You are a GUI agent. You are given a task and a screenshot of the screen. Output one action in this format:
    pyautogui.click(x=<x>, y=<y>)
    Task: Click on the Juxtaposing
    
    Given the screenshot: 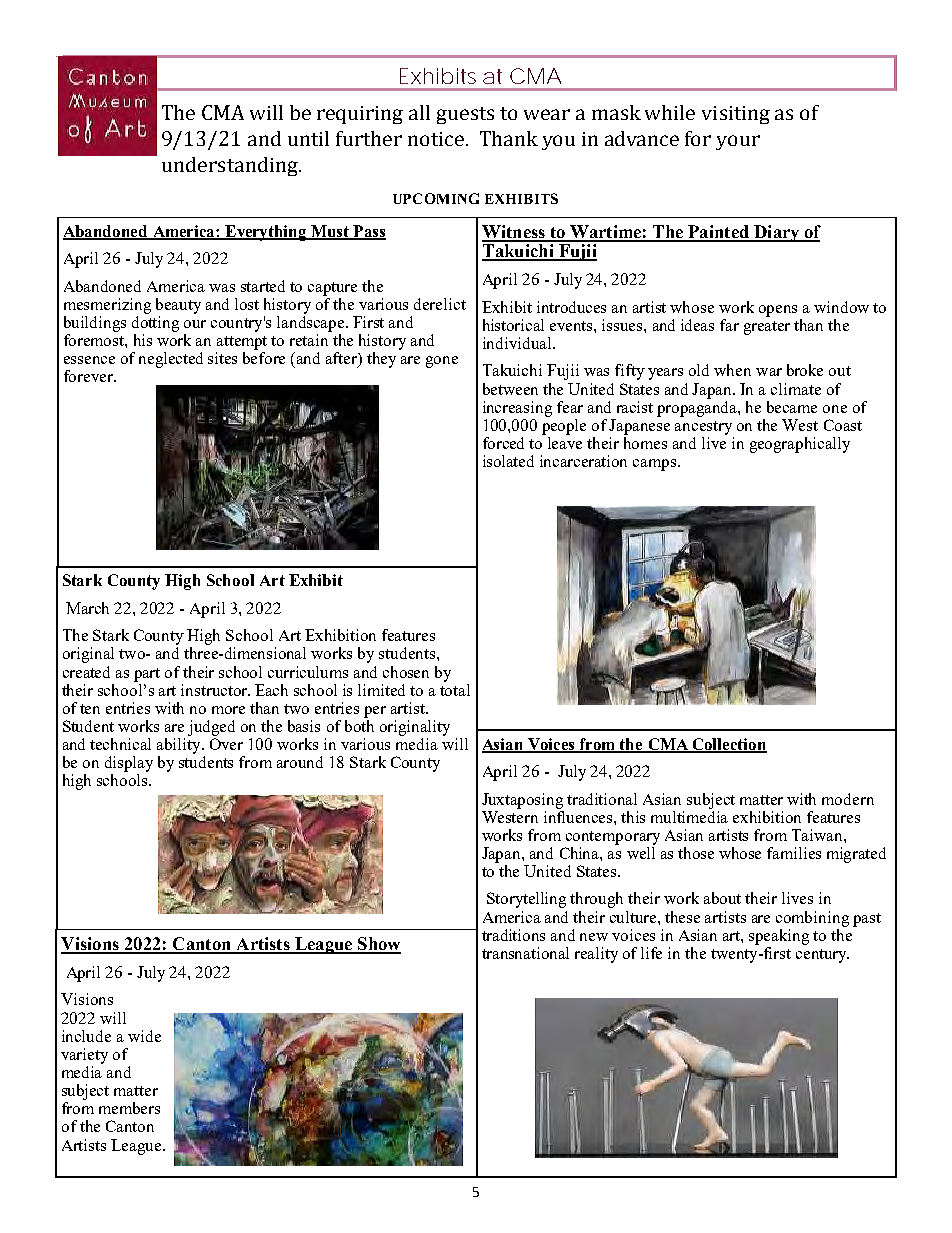 What is the action you would take?
    pyautogui.click(x=522, y=801)
